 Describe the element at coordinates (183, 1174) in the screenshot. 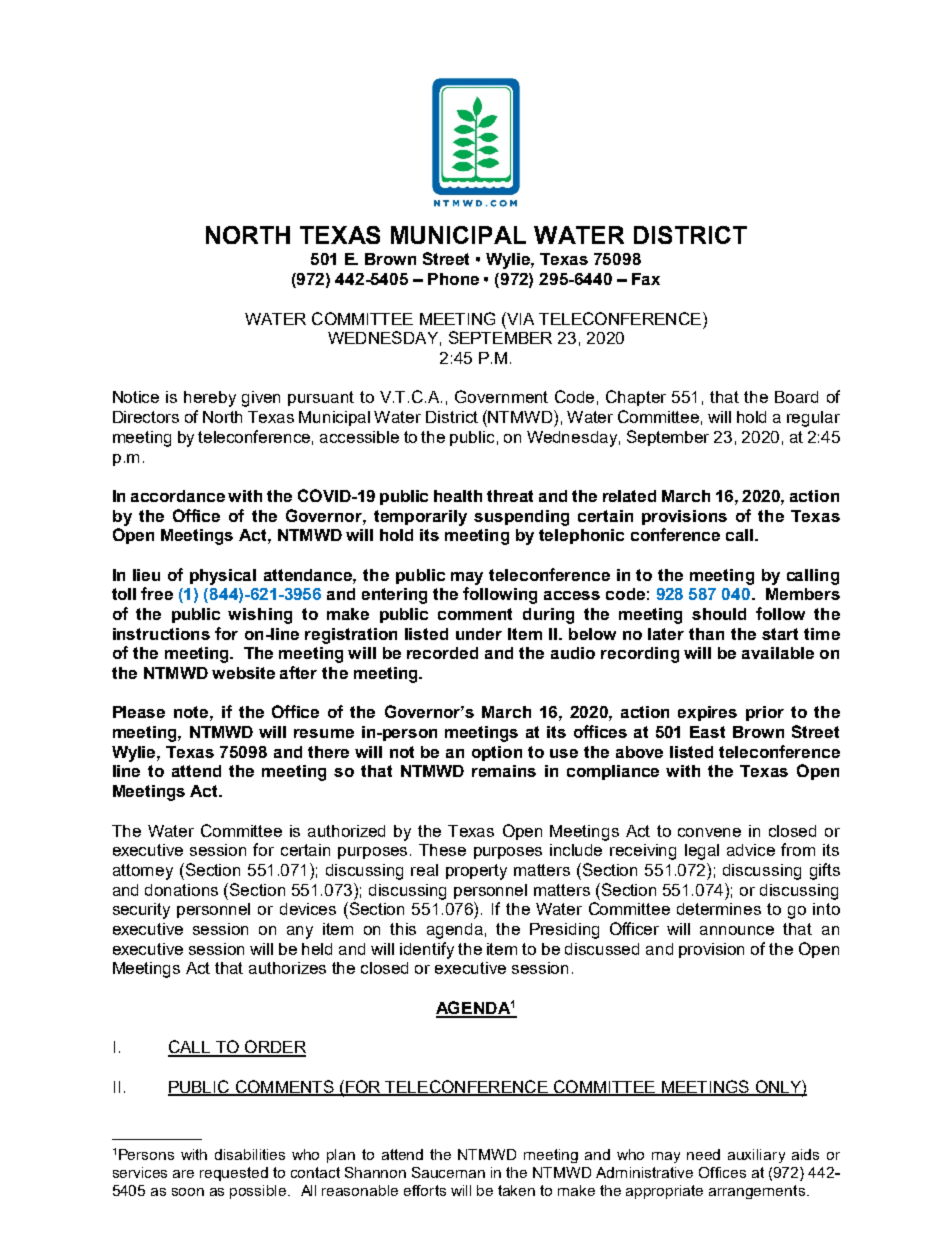

I see `are` at that location.
